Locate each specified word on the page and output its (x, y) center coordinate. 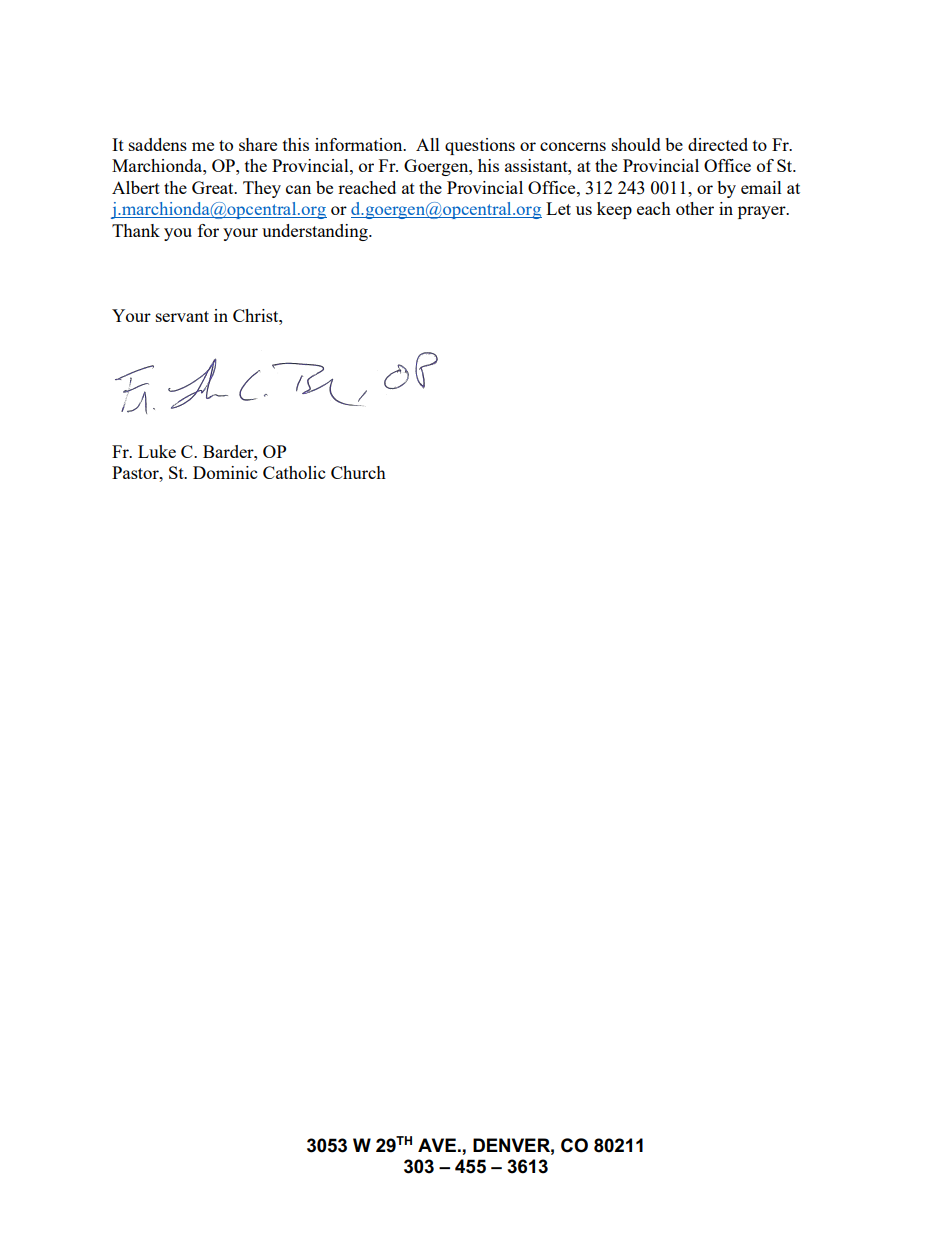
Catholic (294, 472)
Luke (157, 451)
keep (614, 210)
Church (358, 472)
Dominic (225, 472)
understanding (316, 232)
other (695, 208)
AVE (437, 1145)
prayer (763, 212)
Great (214, 187)
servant (182, 316)
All (428, 144)
